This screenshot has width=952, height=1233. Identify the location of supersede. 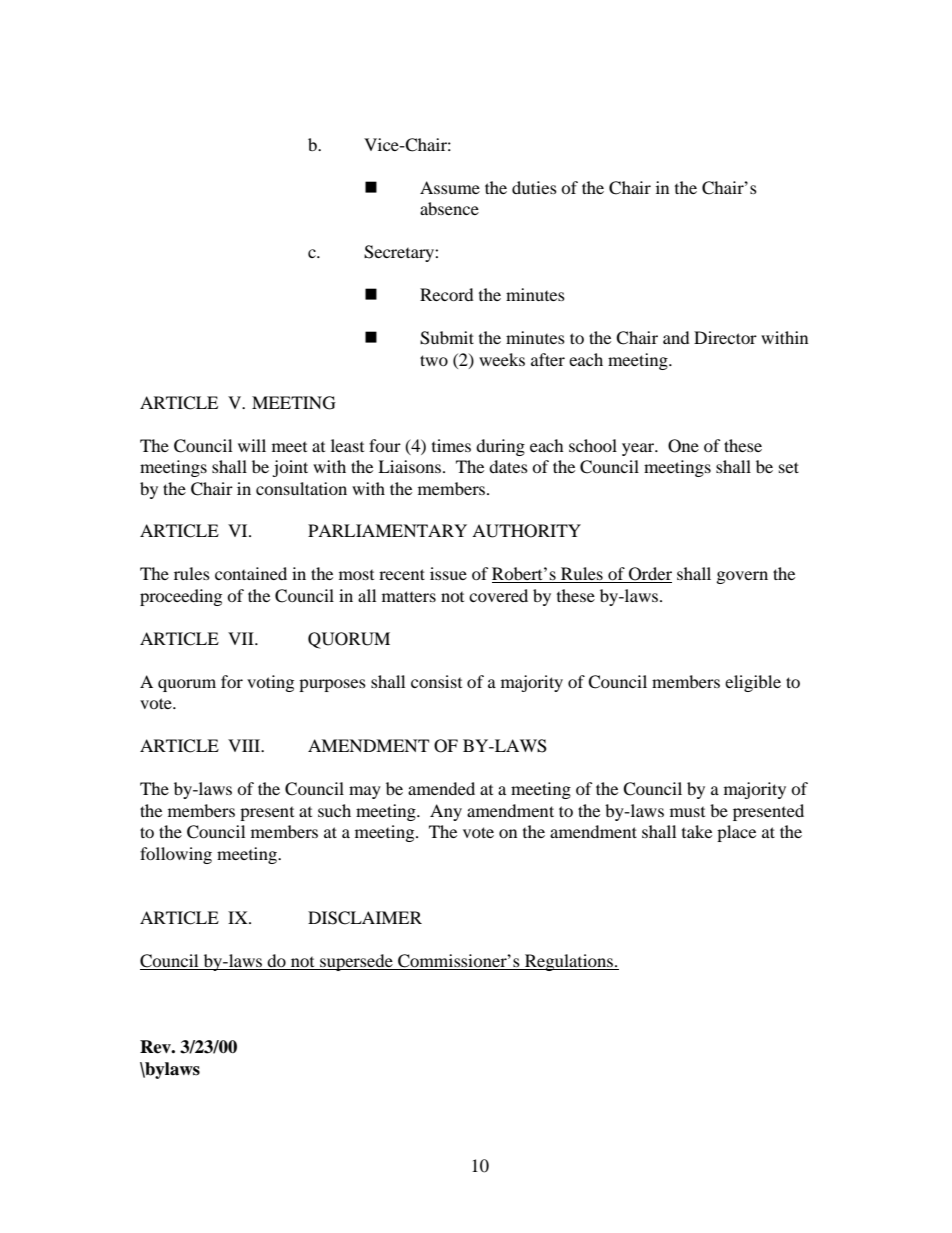
(356, 962).
